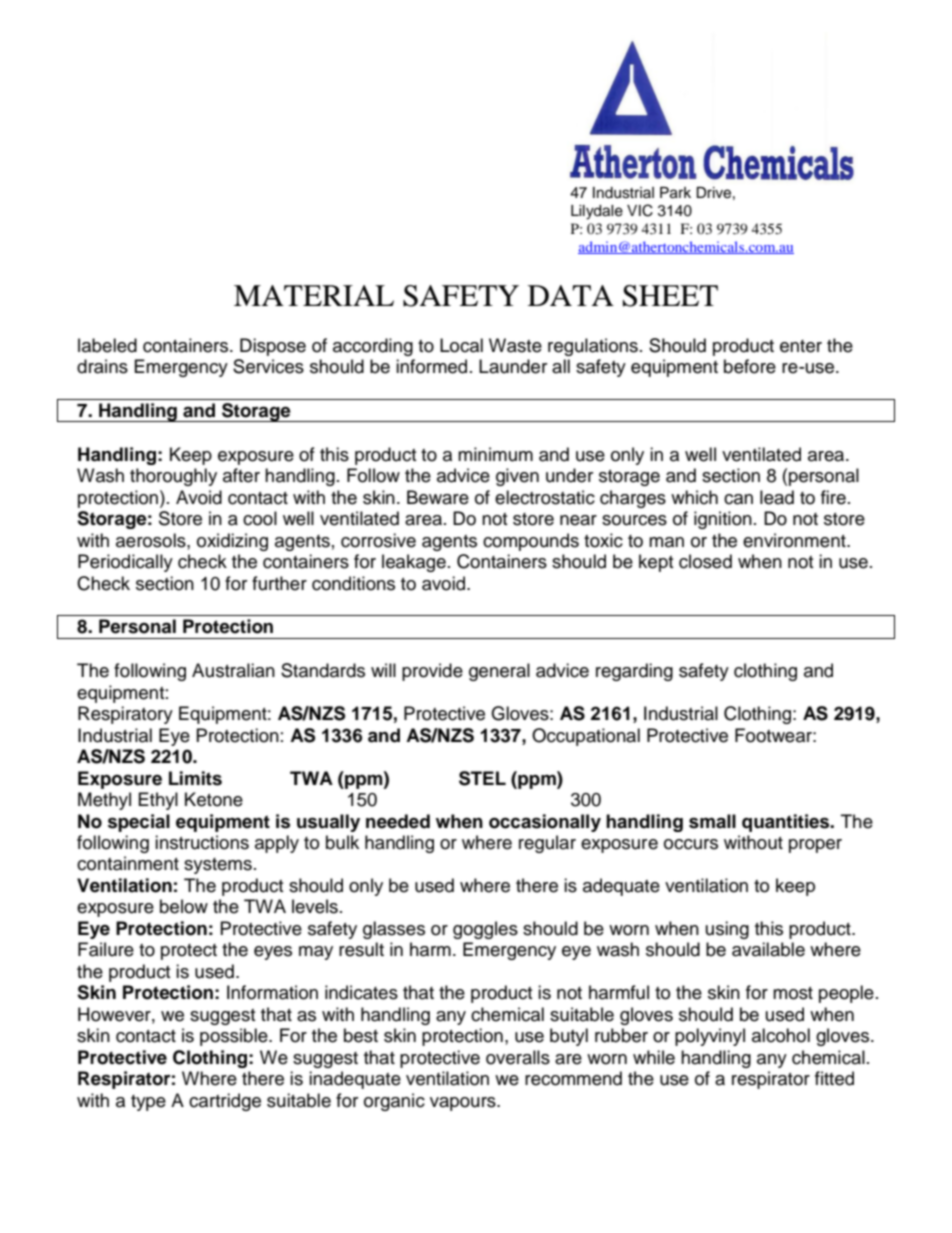  What do you see at coordinates (545, 823) in the page?
I see `occasionally` at bounding box center [545, 823].
